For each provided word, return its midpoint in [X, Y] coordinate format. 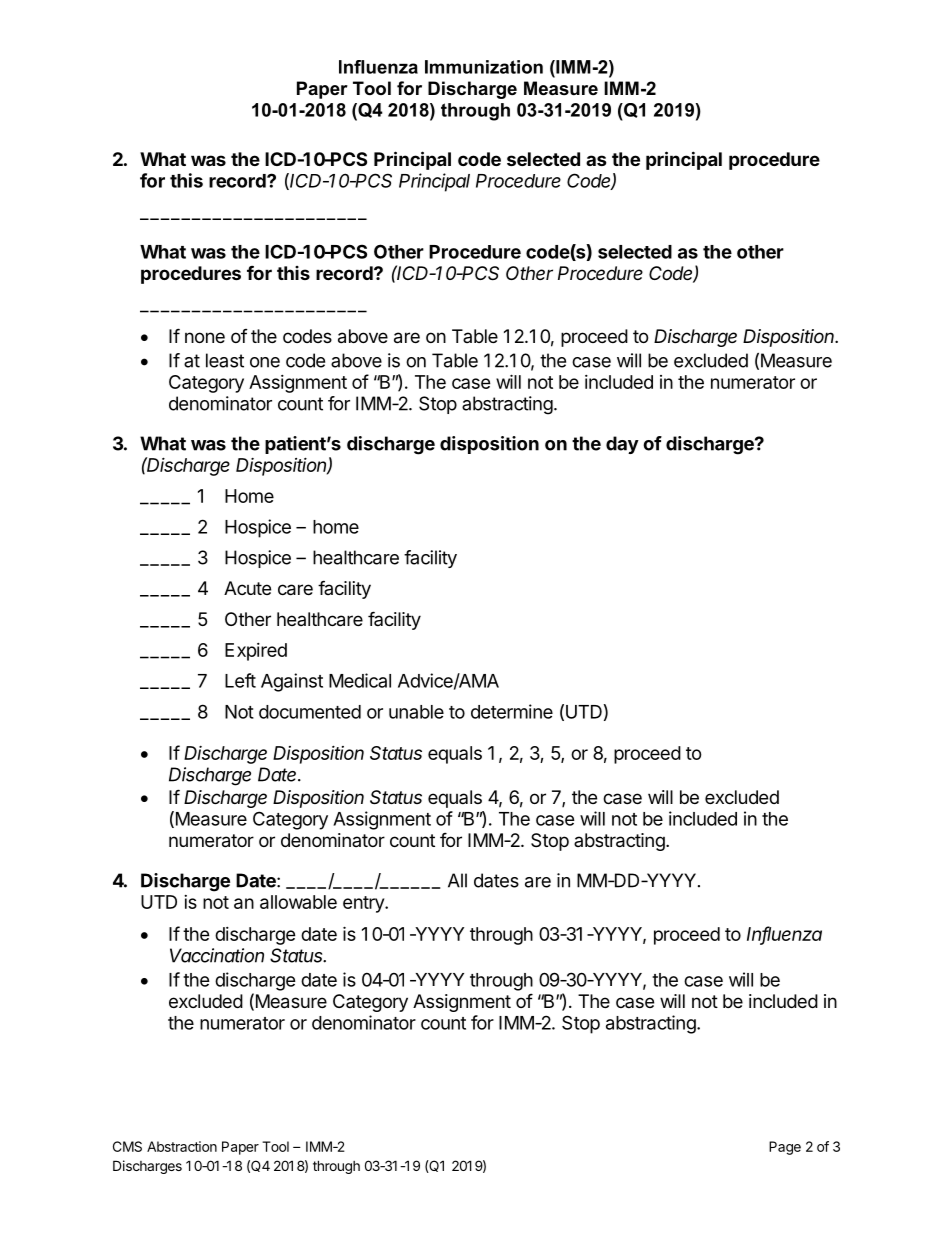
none [205, 337]
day [622, 445]
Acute [247, 588]
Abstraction [182, 1146]
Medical [360, 680]
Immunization [484, 67]
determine [512, 711]
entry [364, 904]
